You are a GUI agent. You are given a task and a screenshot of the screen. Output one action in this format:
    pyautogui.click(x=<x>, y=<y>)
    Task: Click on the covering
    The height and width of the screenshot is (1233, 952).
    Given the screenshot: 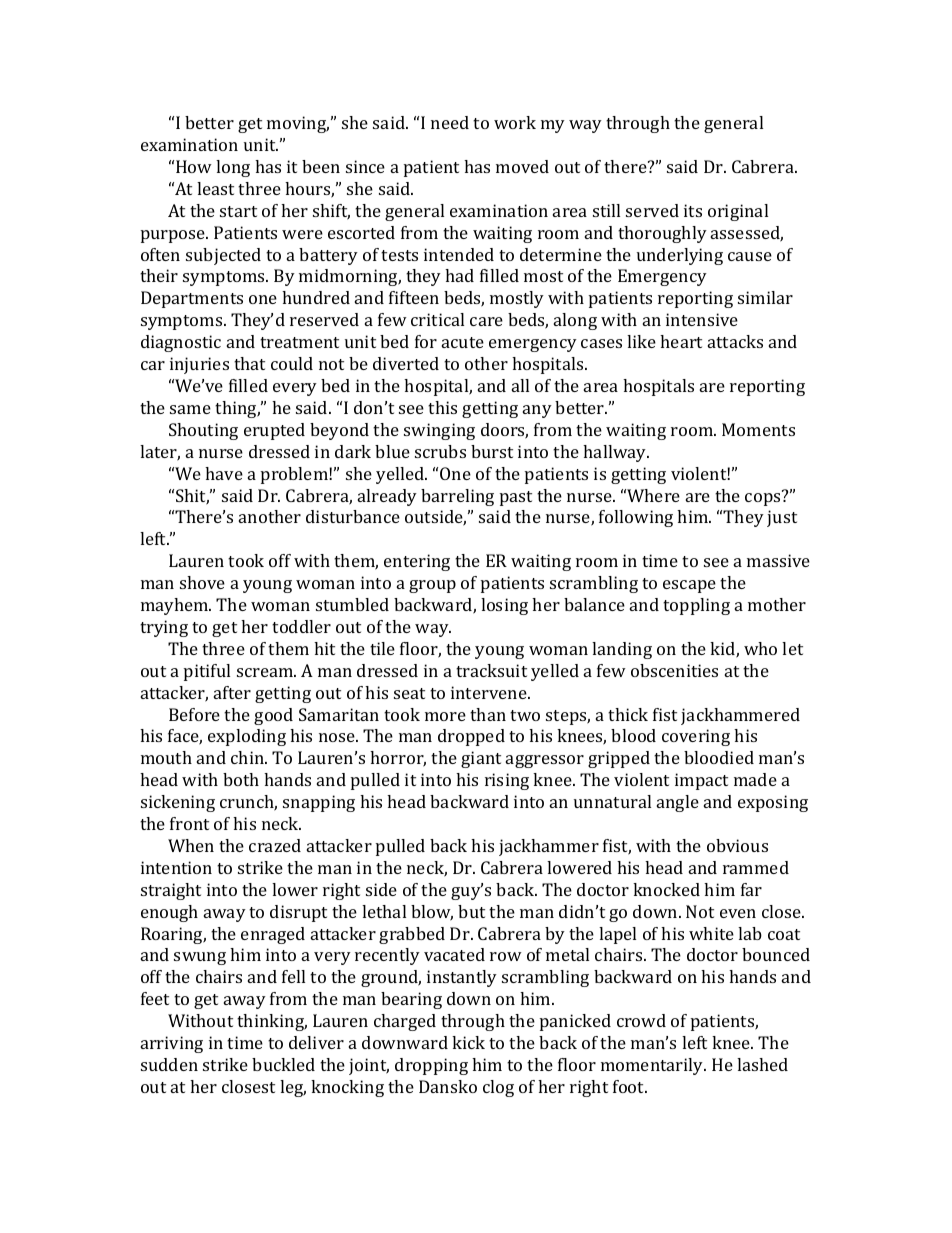 What is the action you would take?
    pyautogui.click(x=696, y=737)
